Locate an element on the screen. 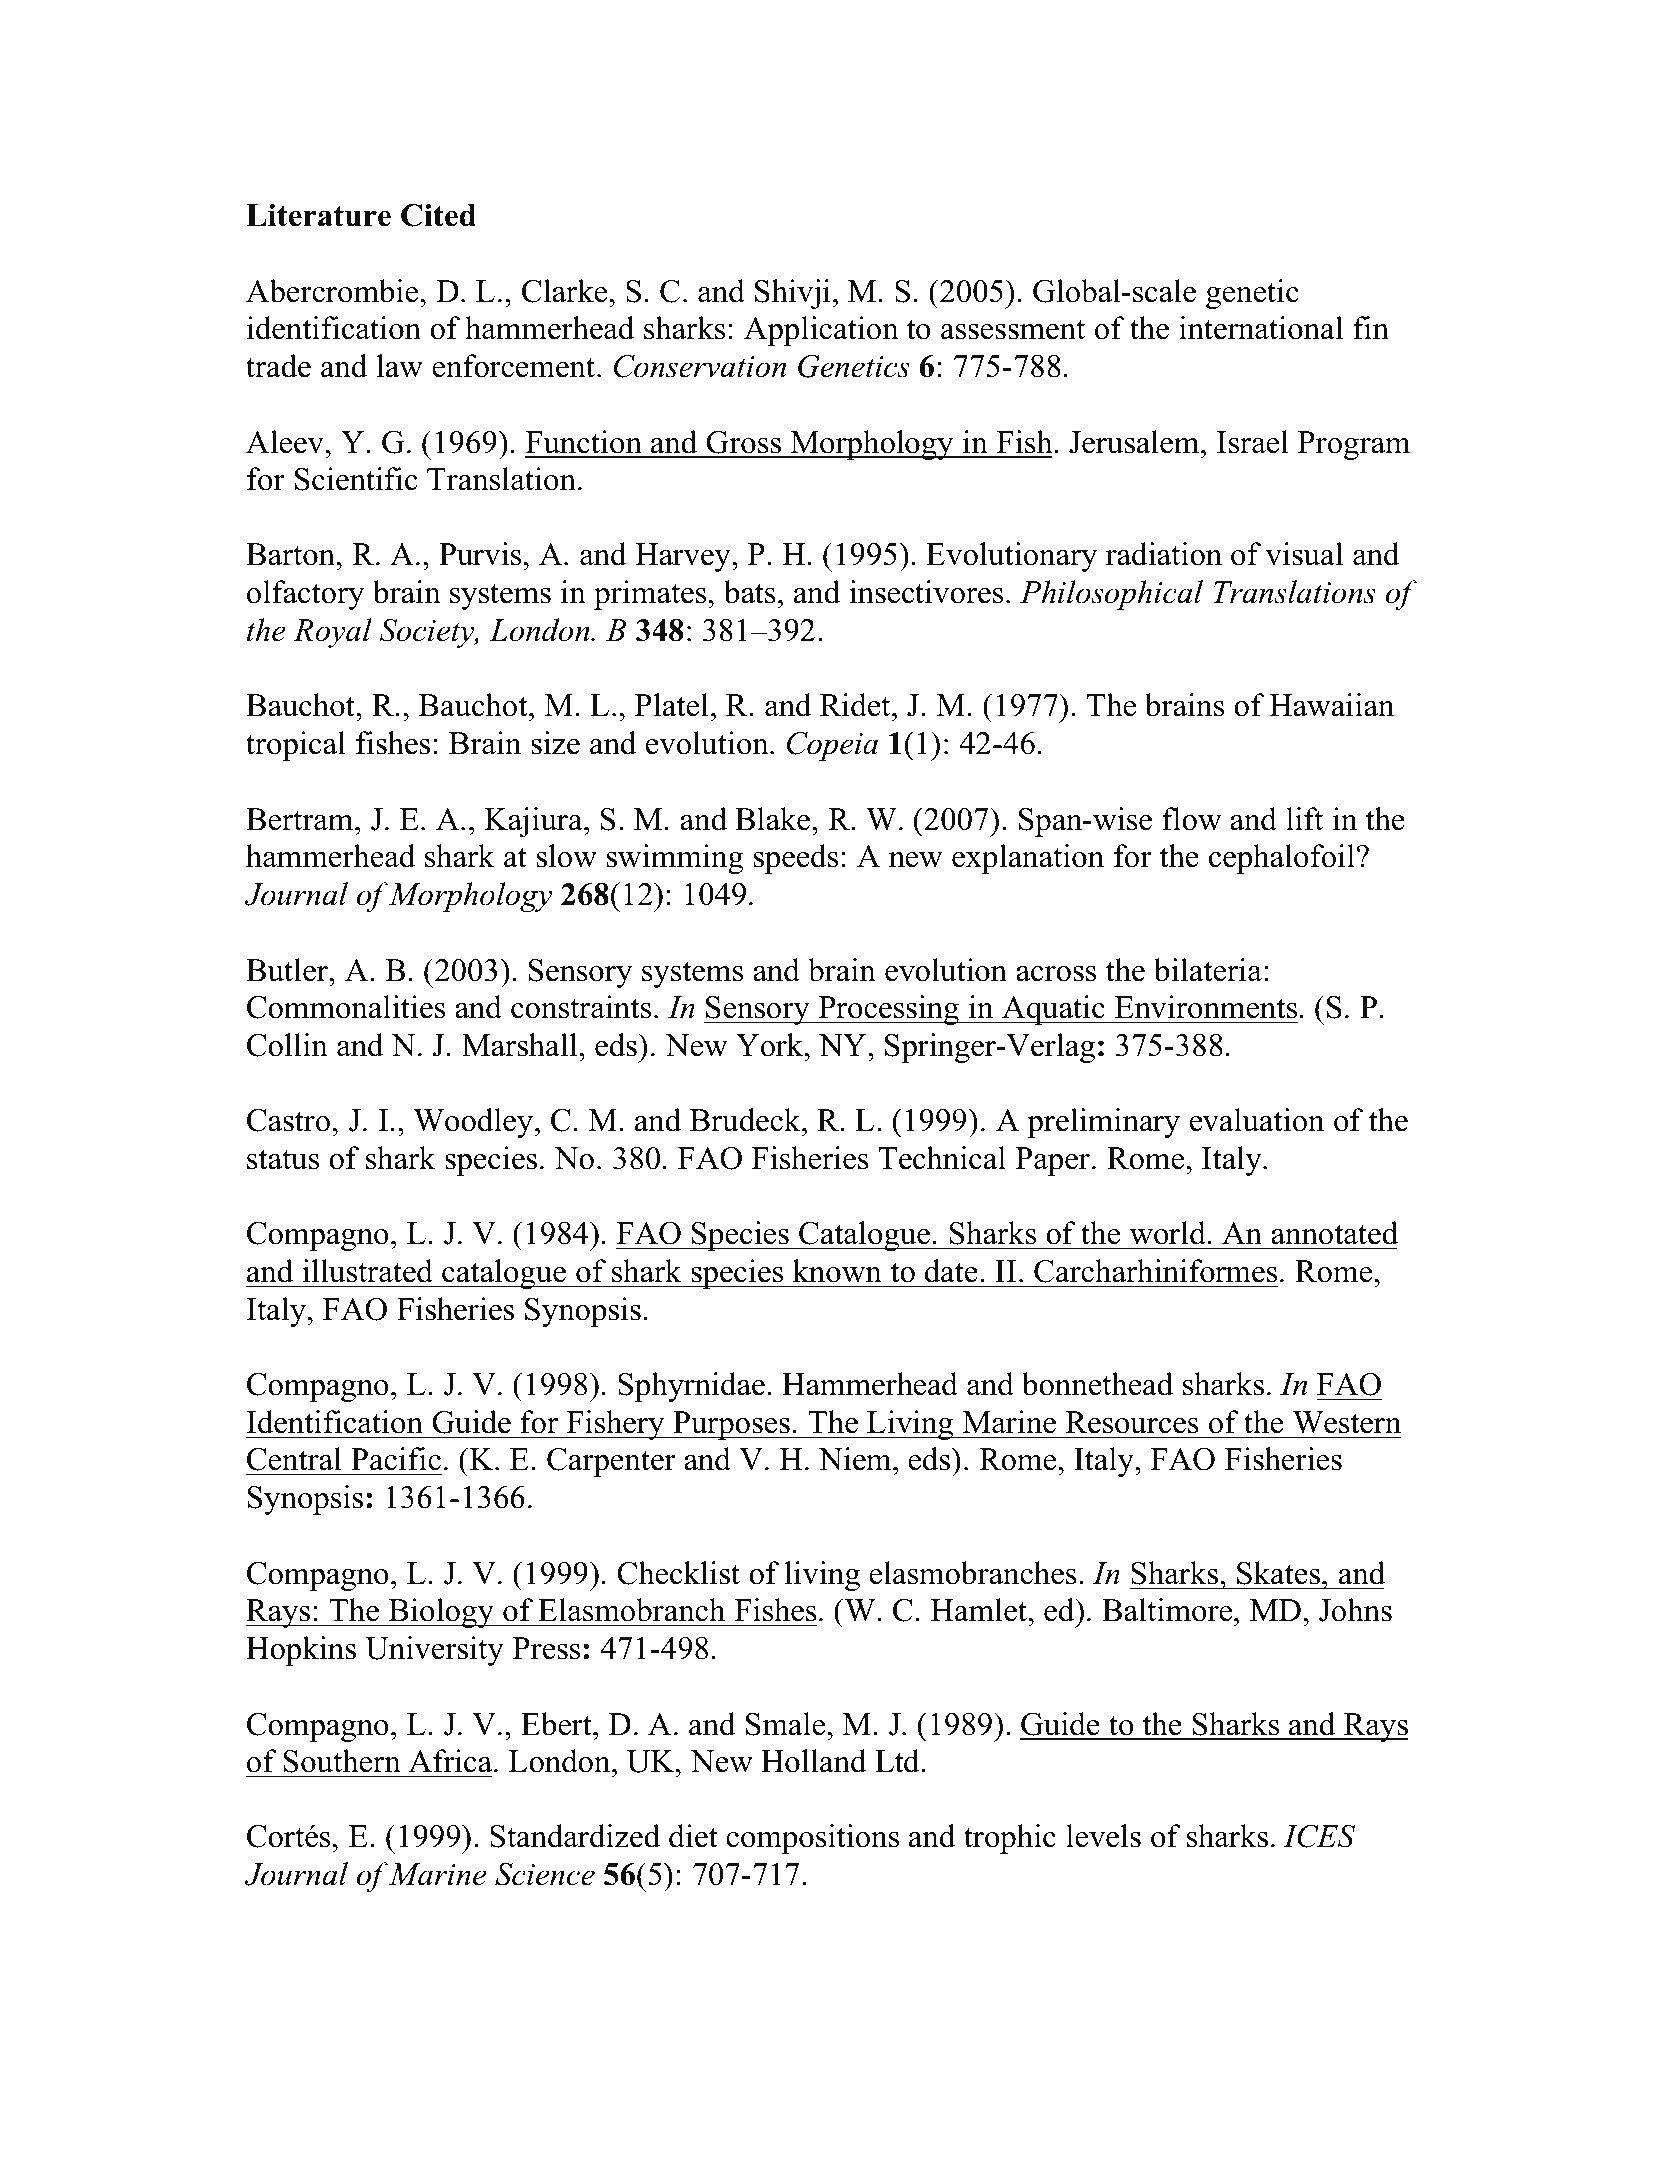 This screenshot has height=2164, width=1672. international is located at coordinates (1261, 328).
